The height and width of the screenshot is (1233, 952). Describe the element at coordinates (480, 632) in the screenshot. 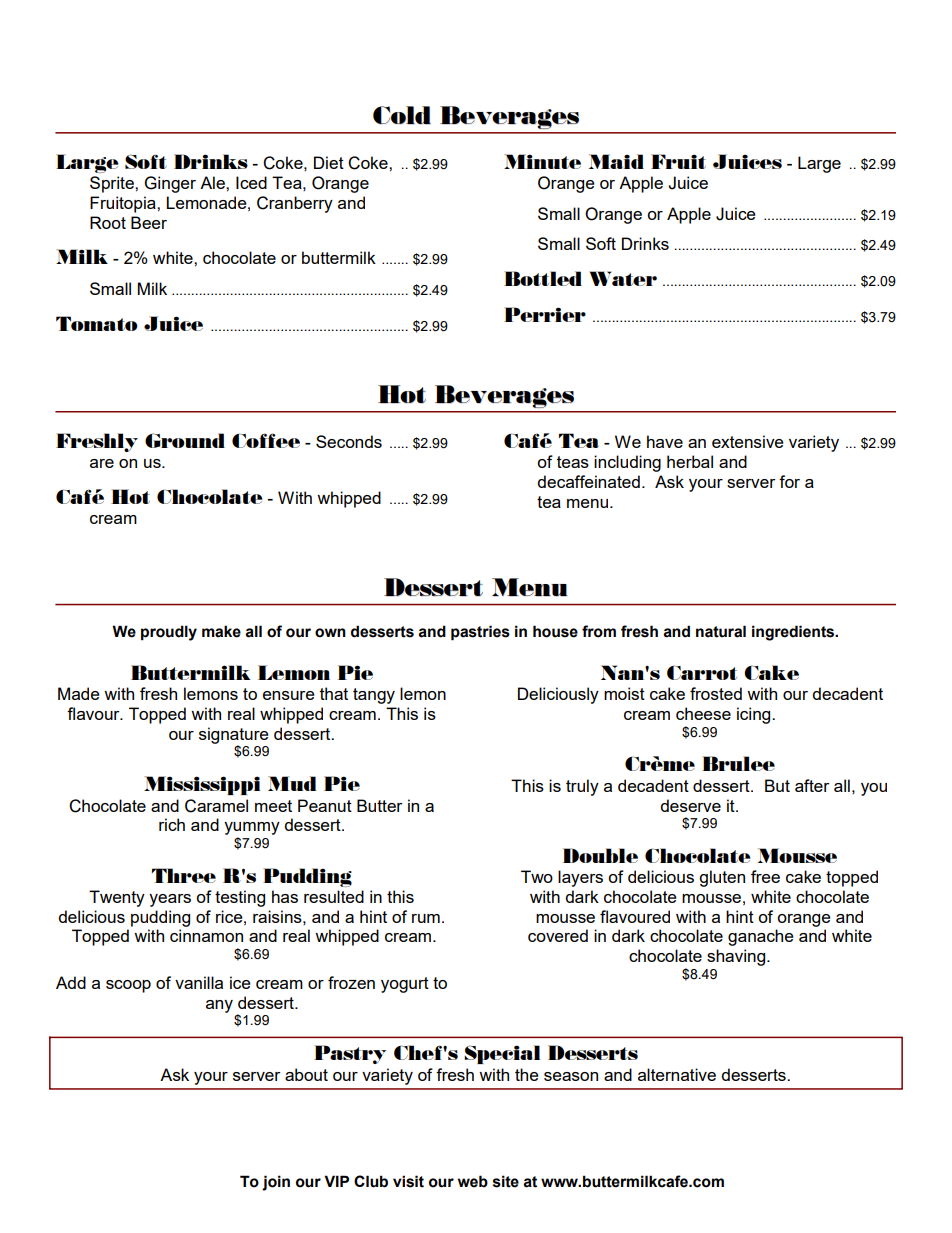

I see `pastries` at that location.
